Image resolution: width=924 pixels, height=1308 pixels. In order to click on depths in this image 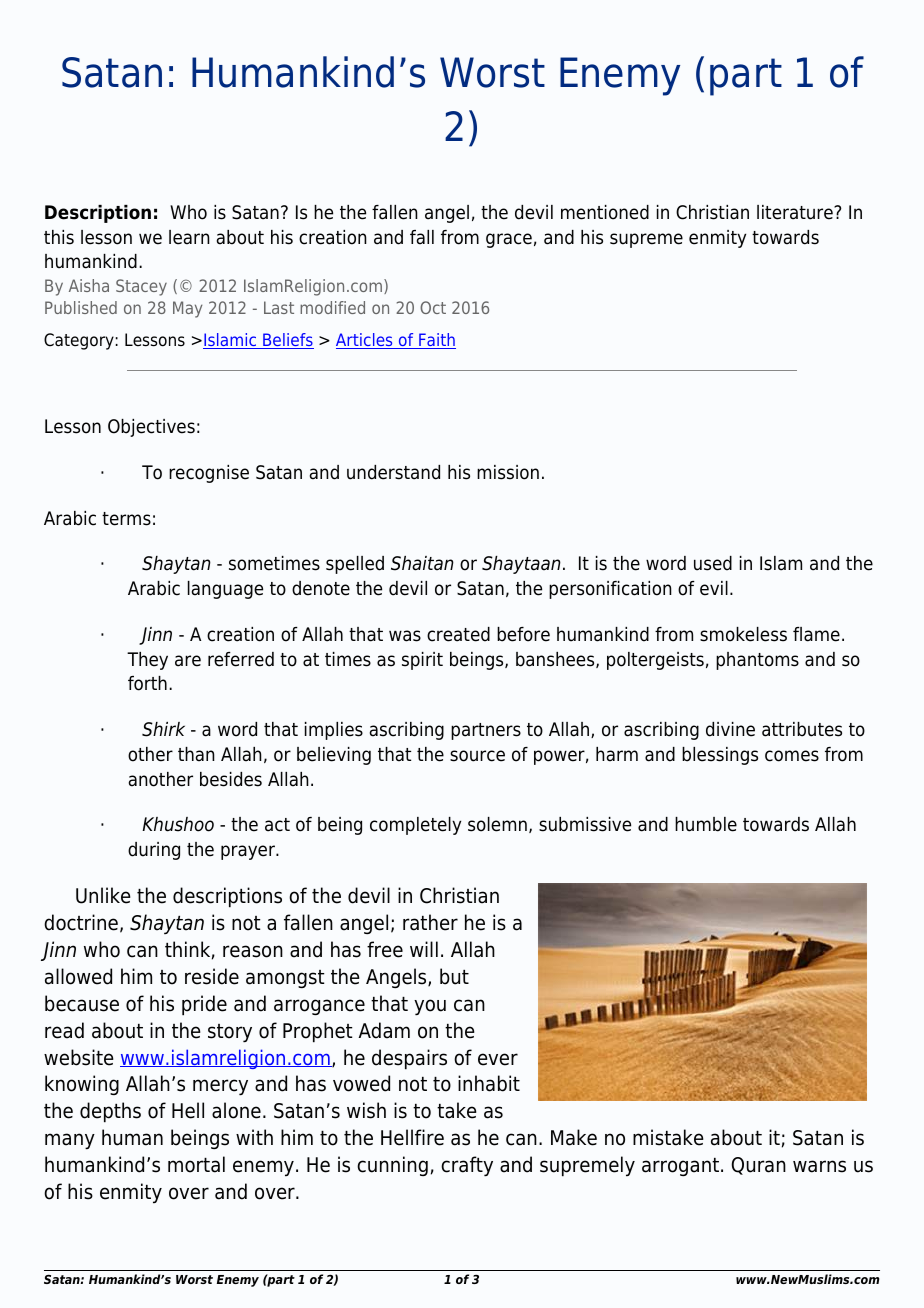, I will do `click(110, 1112)`.
